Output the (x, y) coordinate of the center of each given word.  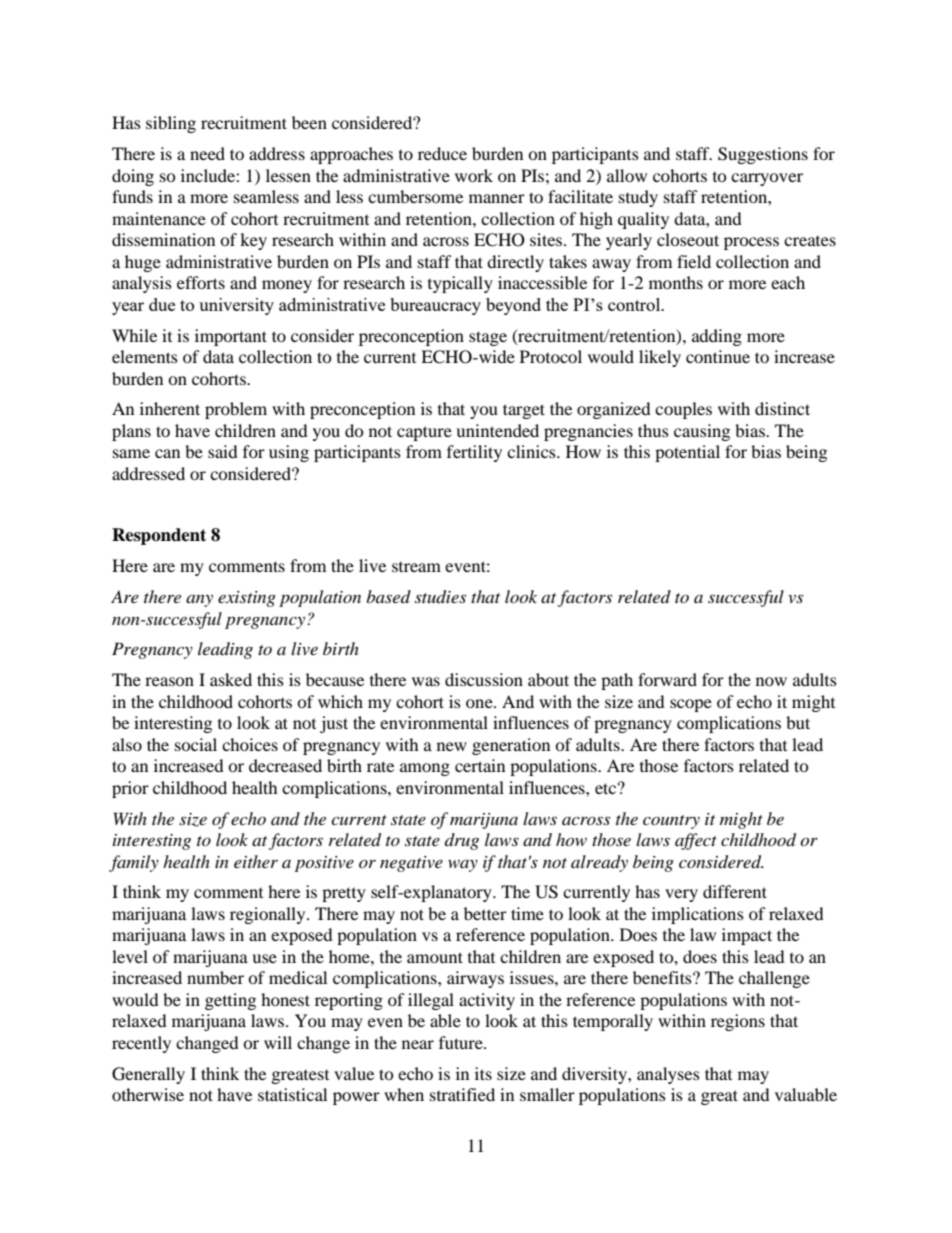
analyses (668, 1075)
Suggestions (763, 155)
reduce (442, 153)
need (207, 153)
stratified (462, 1094)
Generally (148, 1075)
